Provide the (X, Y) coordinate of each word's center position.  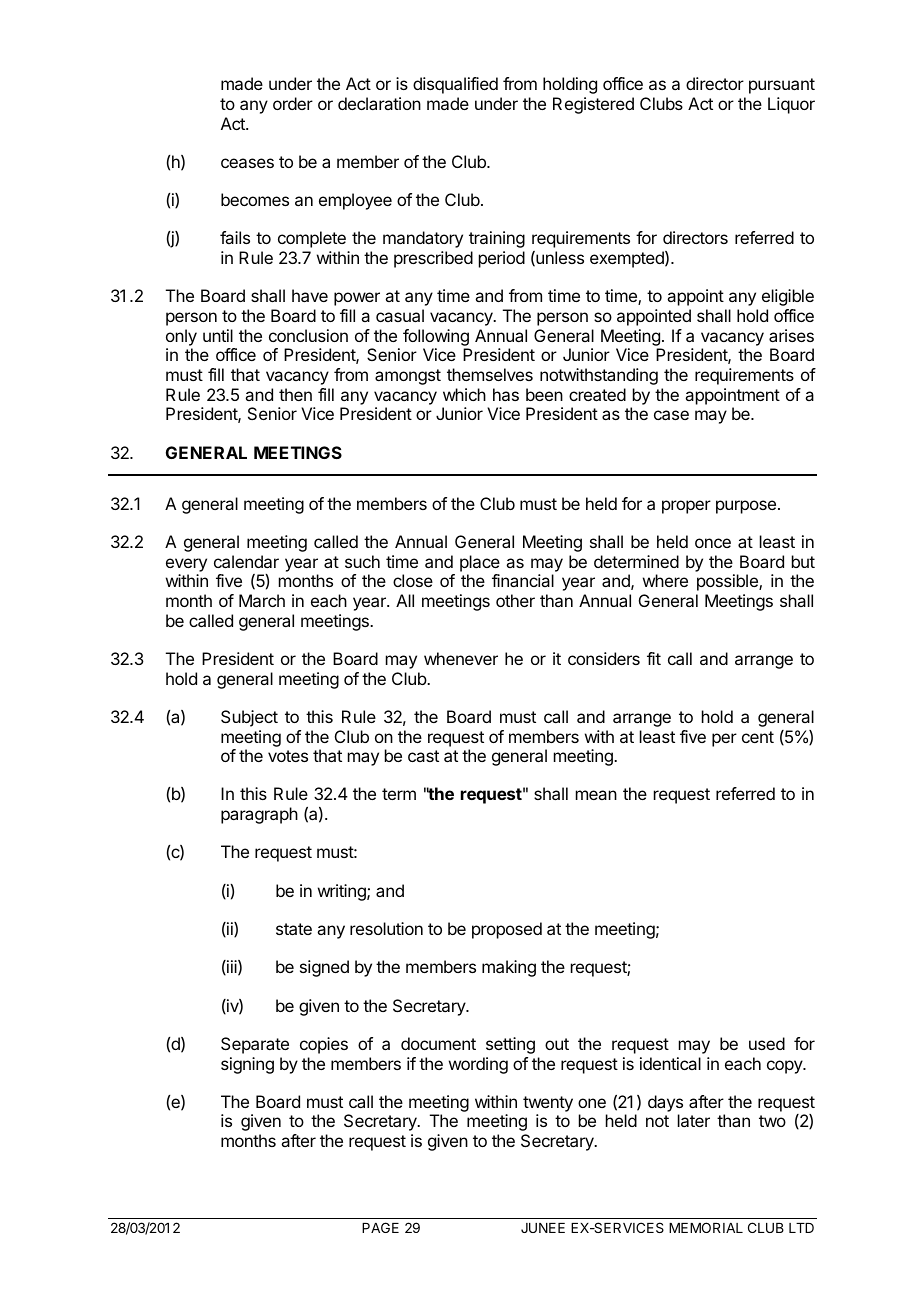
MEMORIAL (706, 1227)
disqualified (455, 85)
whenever (461, 658)
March (262, 600)
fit (654, 658)
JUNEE (543, 1228)
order (293, 103)
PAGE (380, 1227)
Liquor (791, 105)
